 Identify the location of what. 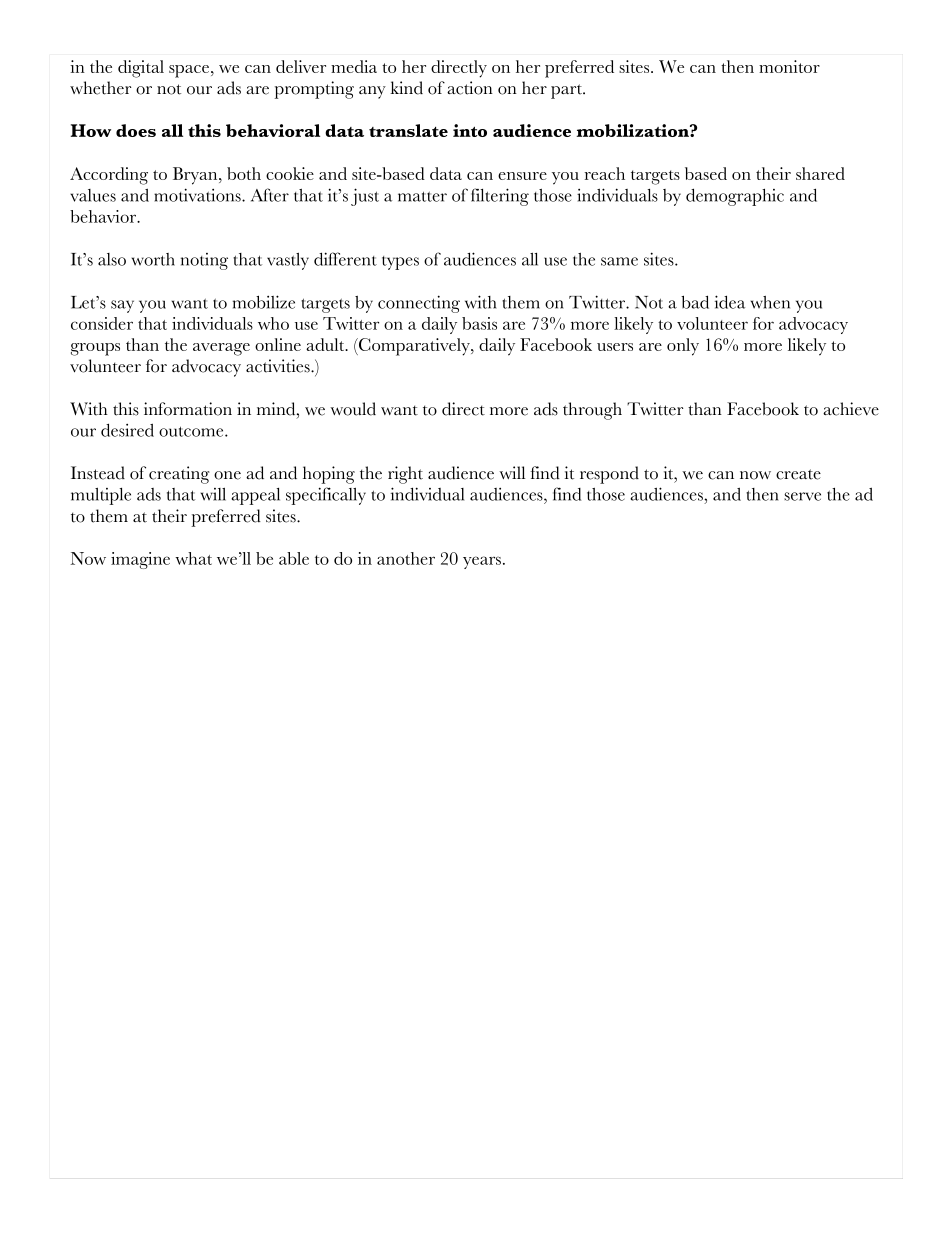
(193, 558).
